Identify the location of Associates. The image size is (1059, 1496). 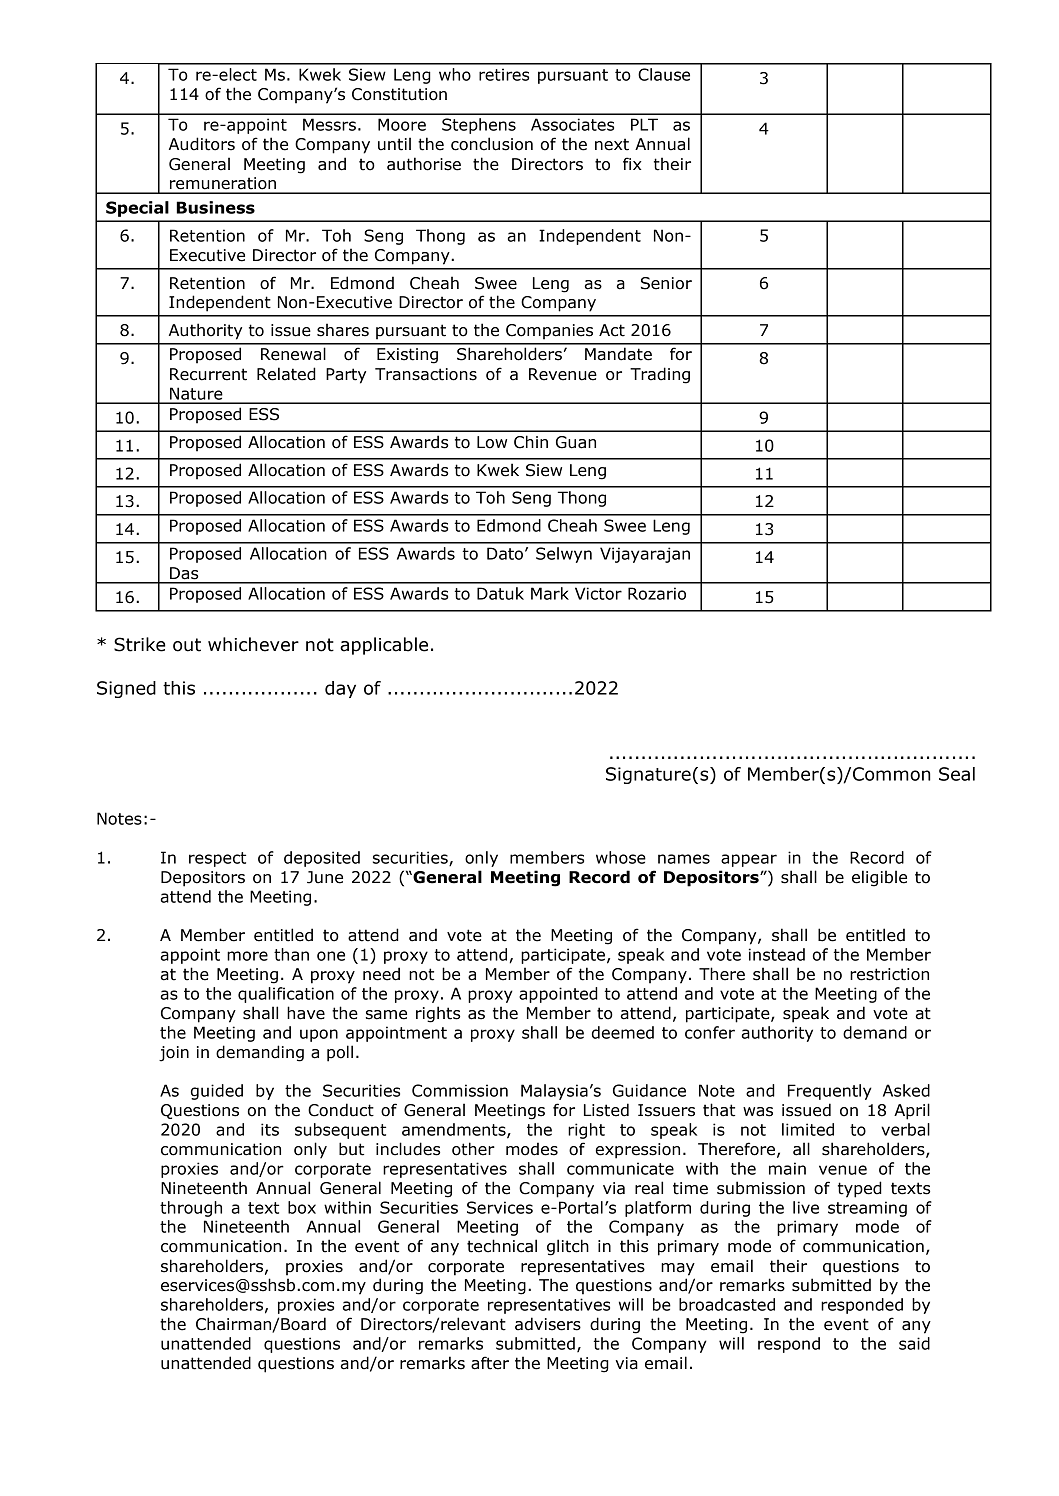
(572, 124).
